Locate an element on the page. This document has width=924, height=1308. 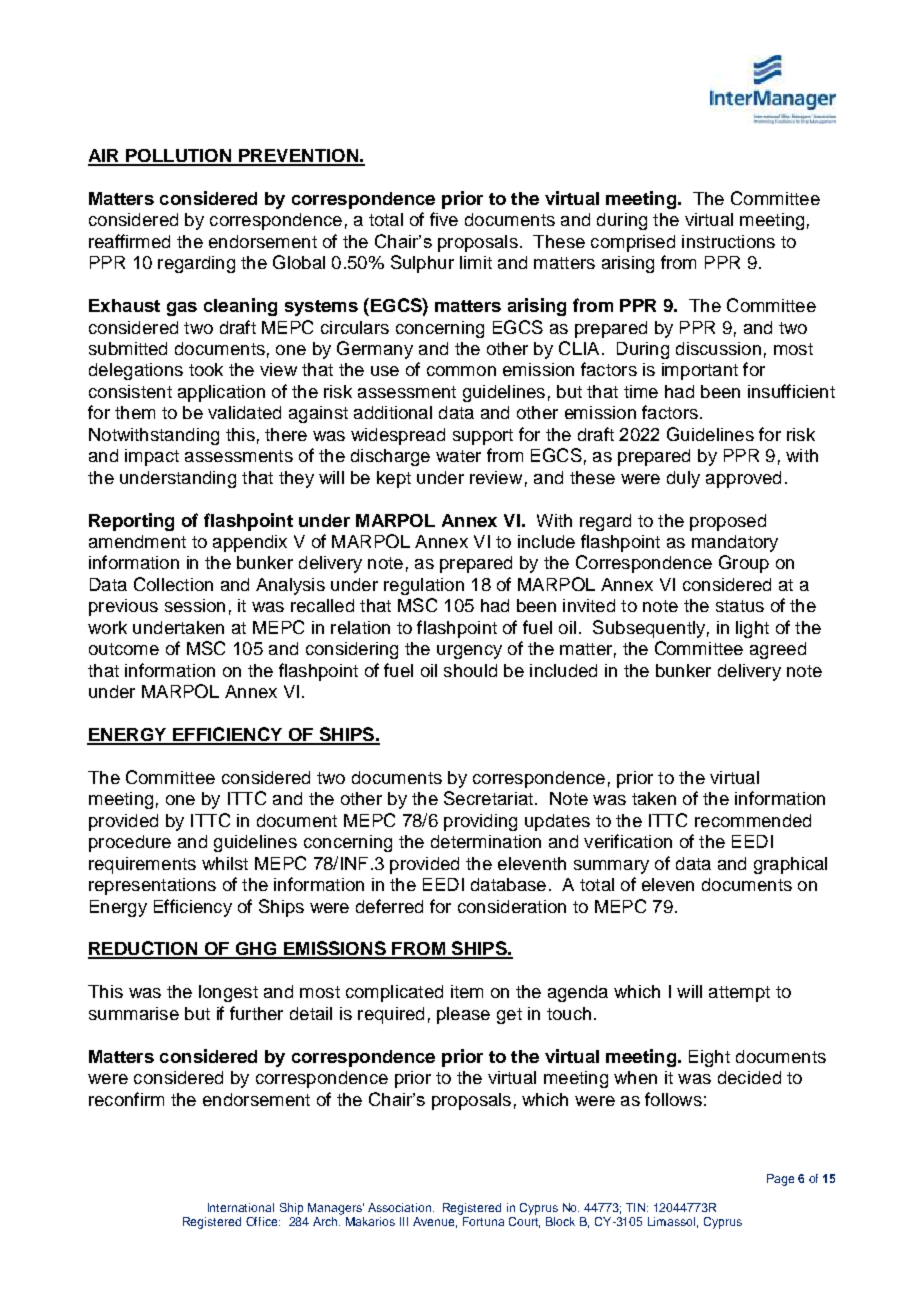
procedure is located at coordinates (130, 843).
